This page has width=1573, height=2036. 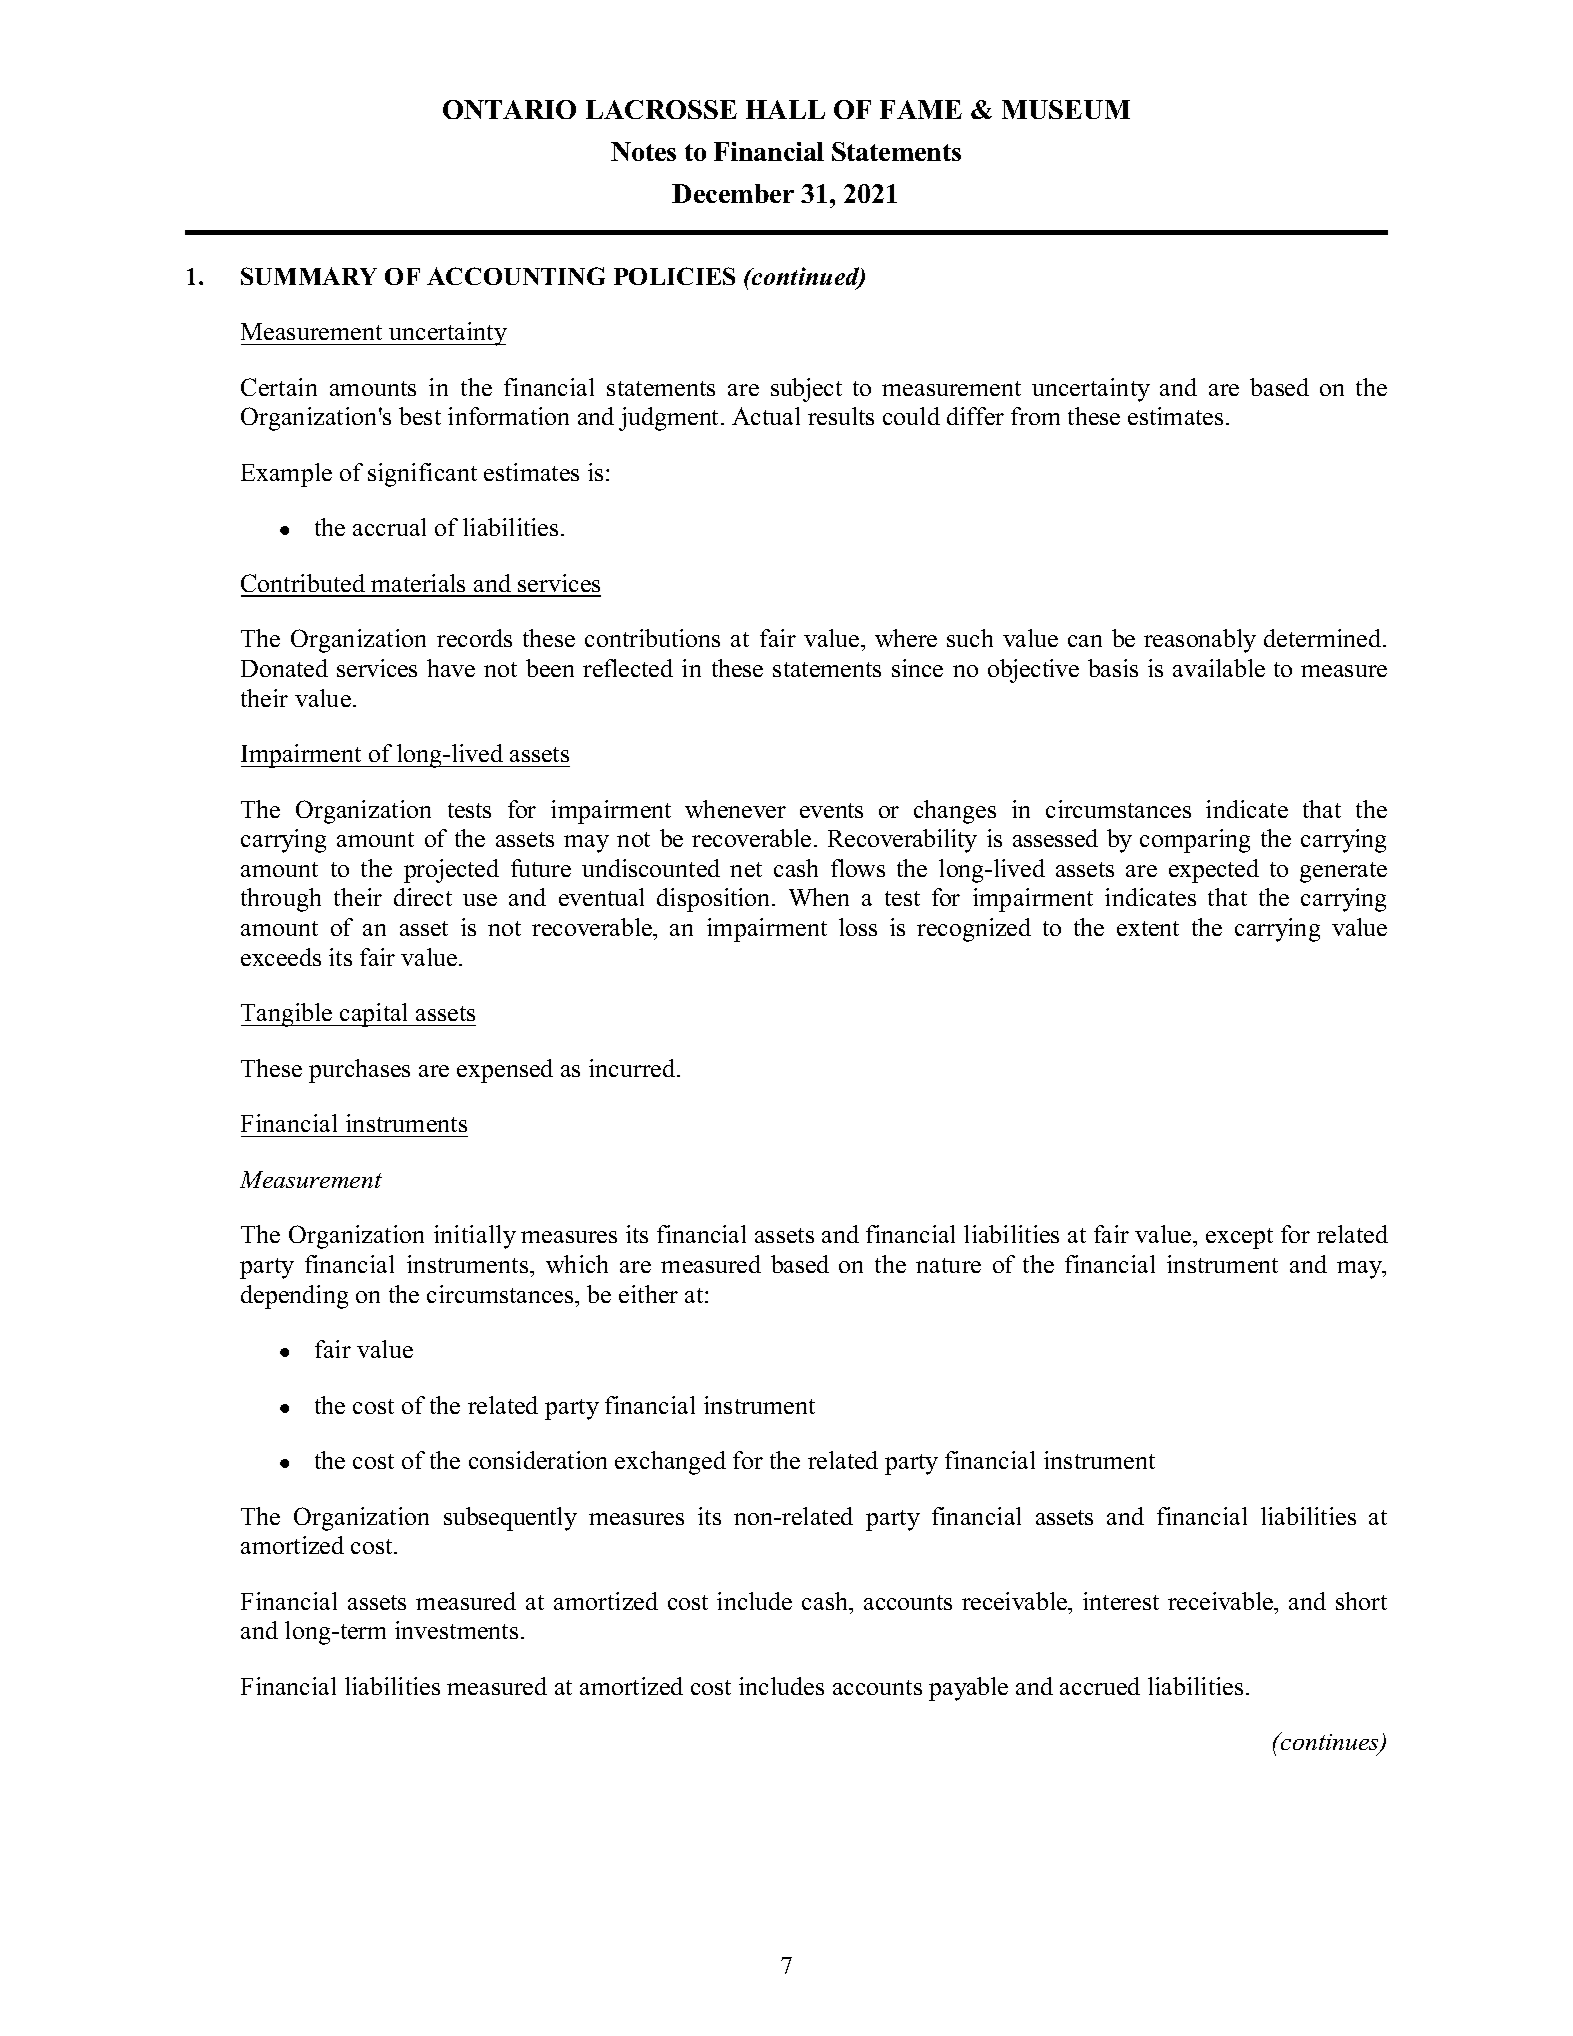 I want to click on HALL, so click(x=785, y=109).
